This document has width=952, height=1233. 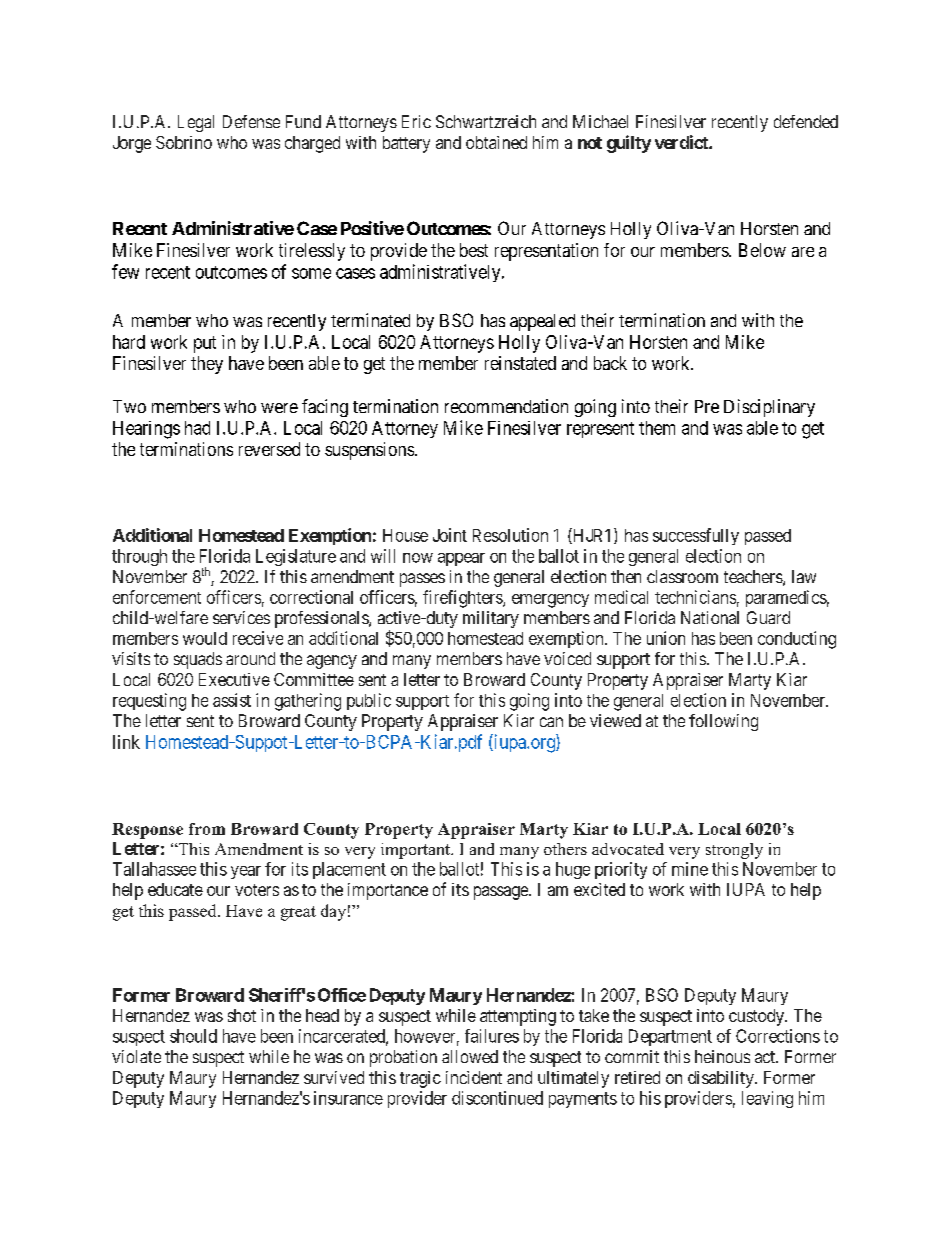 What do you see at coordinates (506, 406) in the document?
I see `recommendation` at bounding box center [506, 406].
